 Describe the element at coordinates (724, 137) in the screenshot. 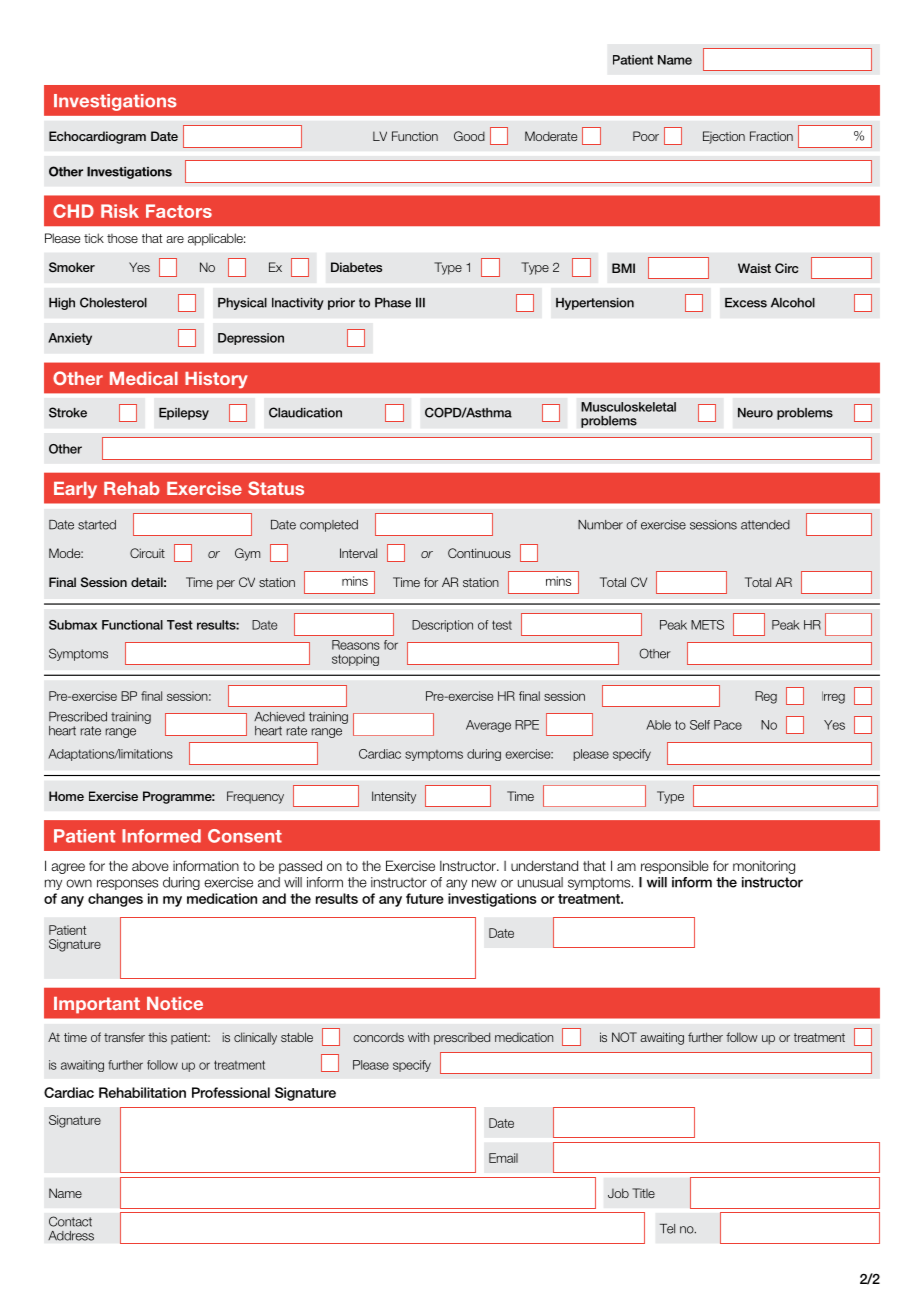

I see `Ejection` at that location.
